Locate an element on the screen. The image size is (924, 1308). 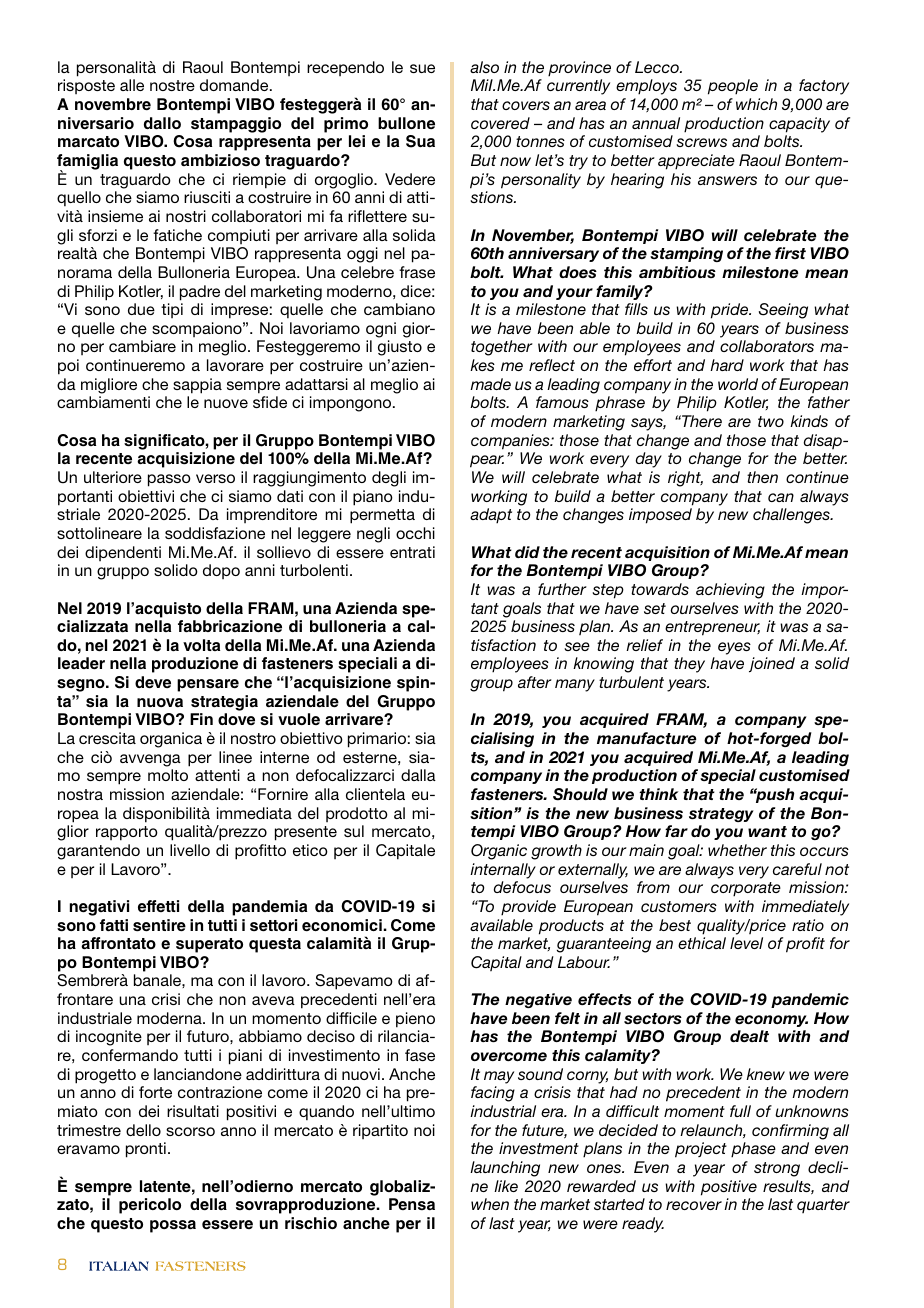
eyes is located at coordinates (734, 648).
